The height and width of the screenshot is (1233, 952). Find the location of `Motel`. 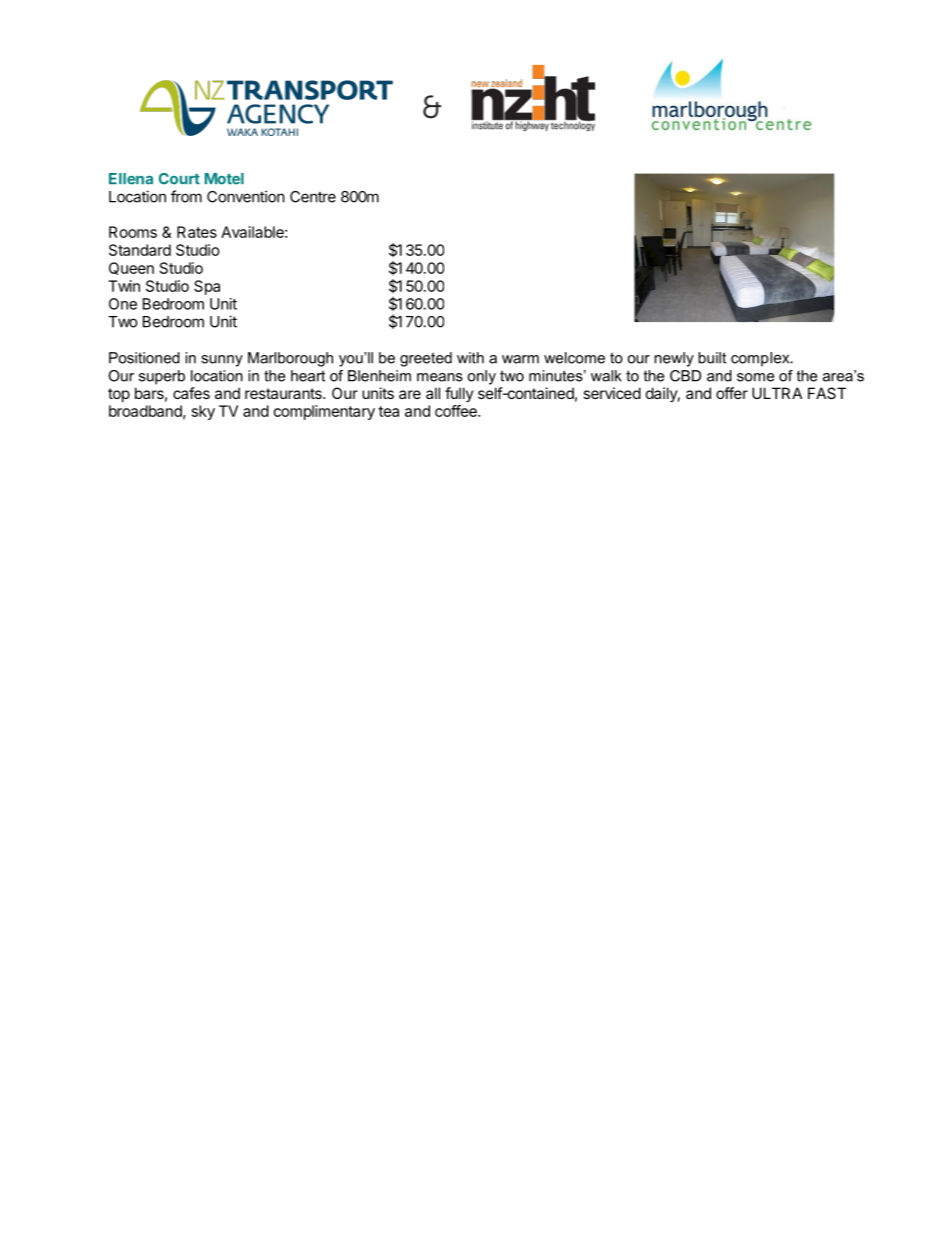

Motel is located at coordinates (224, 179).
